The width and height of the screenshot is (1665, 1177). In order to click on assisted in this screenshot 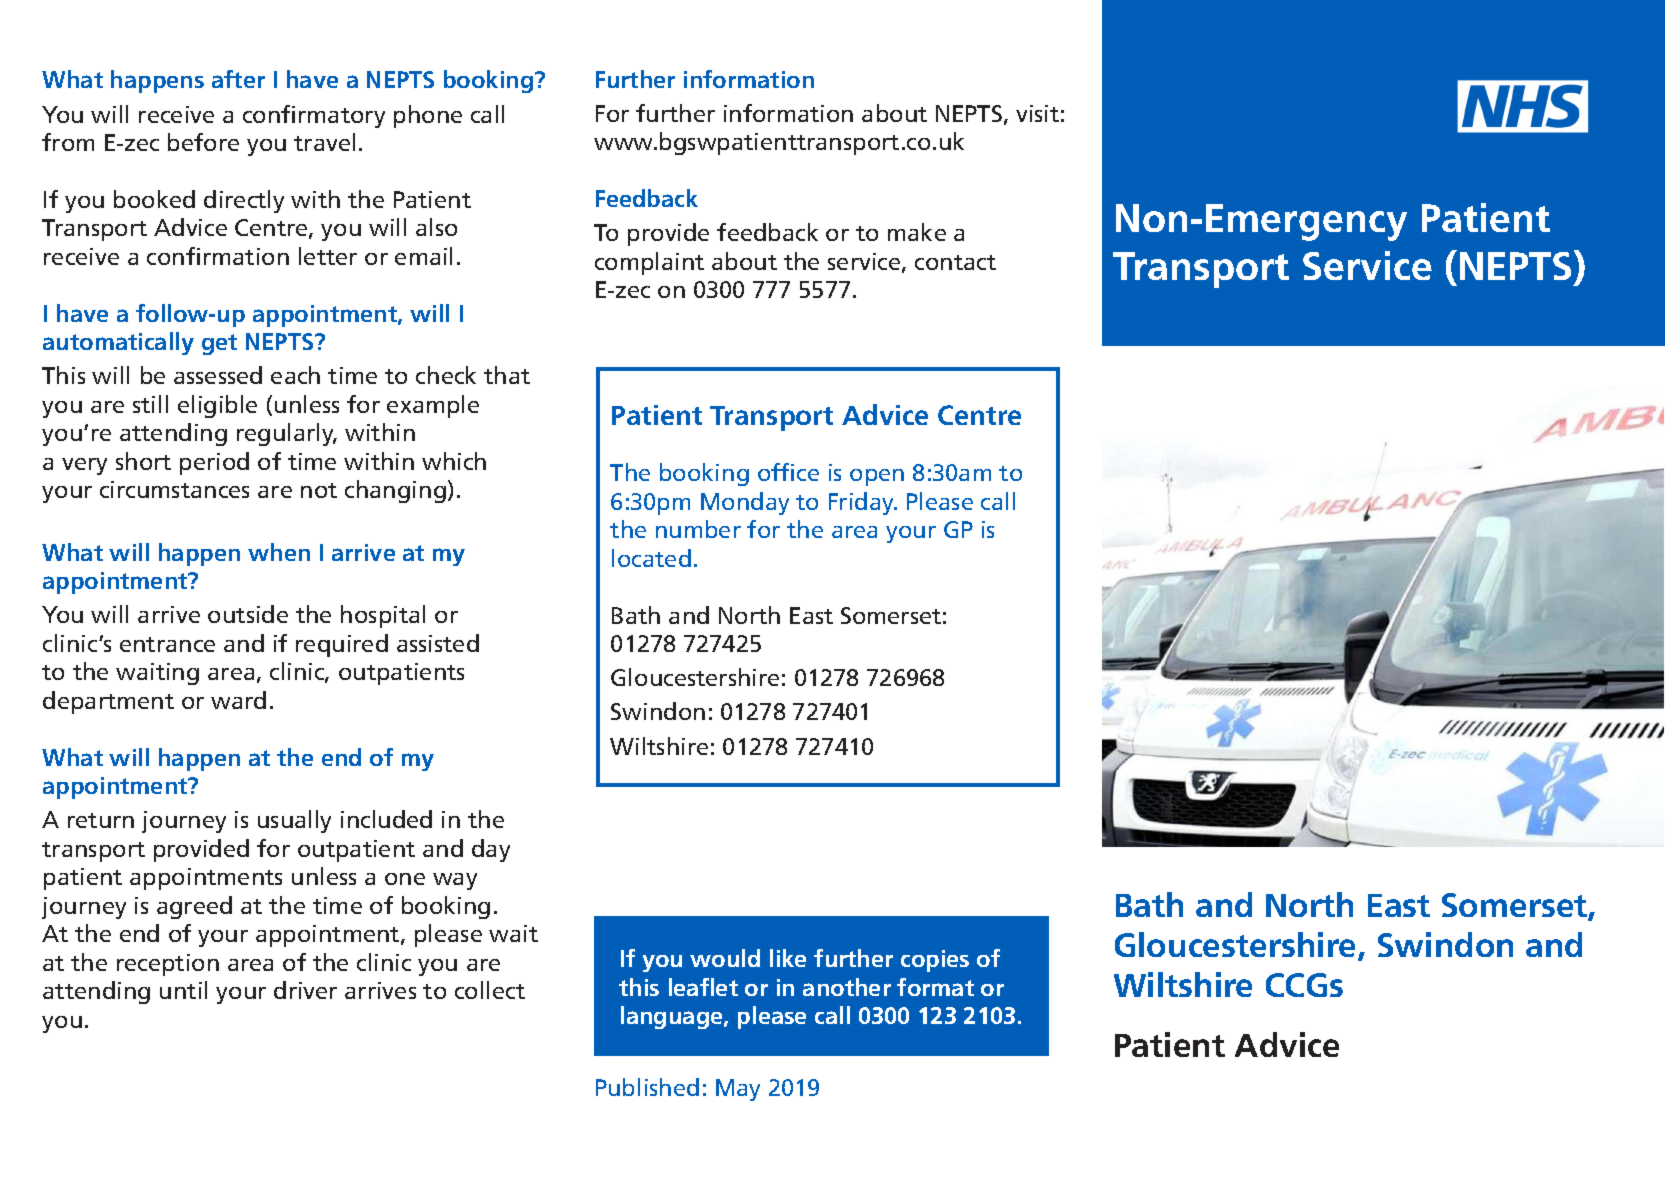, I will do `click(438, 643)`.
